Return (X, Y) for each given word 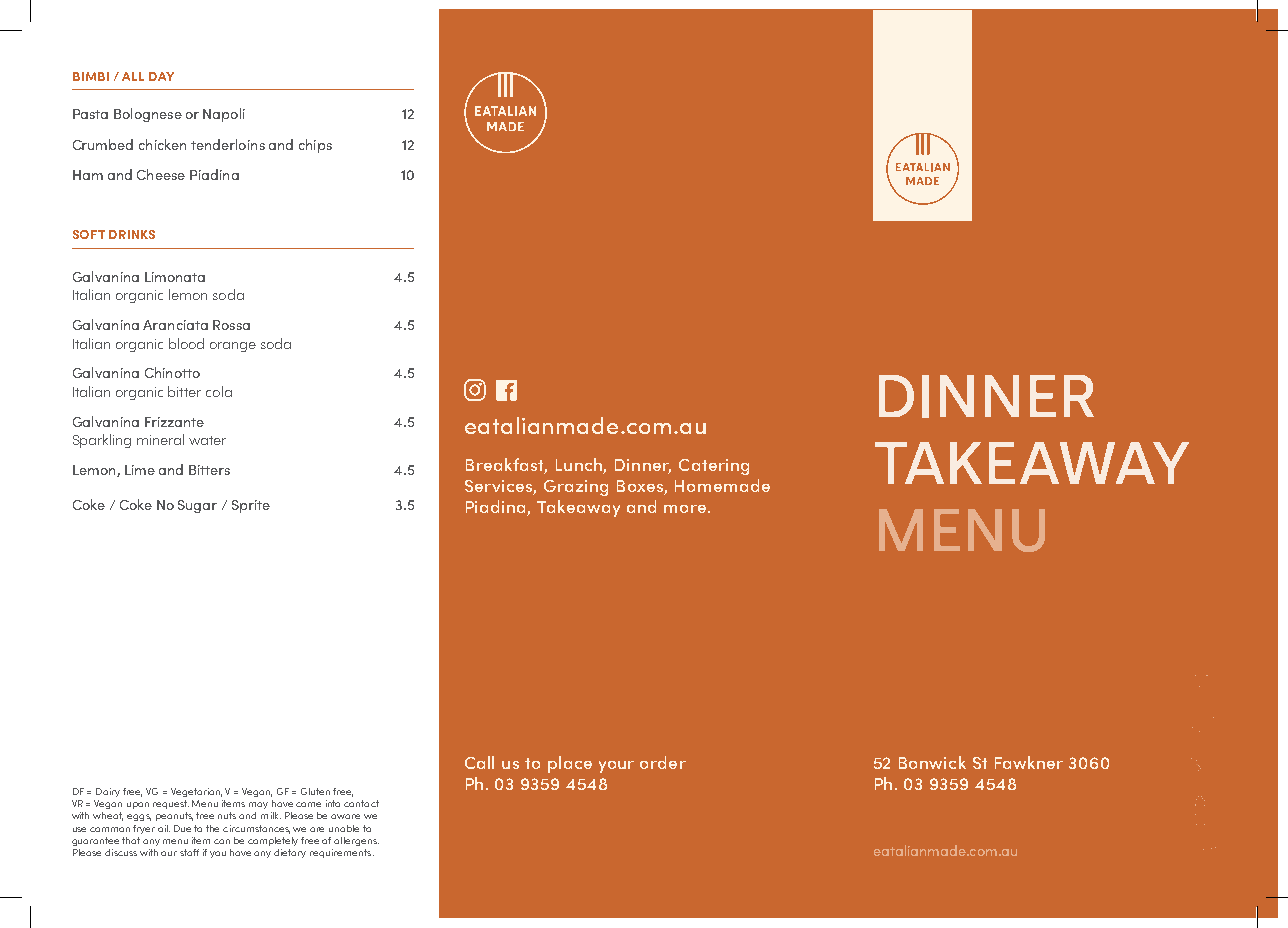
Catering (714, 467)
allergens (356, 841)
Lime (140, 470)
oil (164, 828)
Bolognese (148, 115)
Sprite (251, 506)
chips (315, 146)
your (616, 767)
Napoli (224, 115)
